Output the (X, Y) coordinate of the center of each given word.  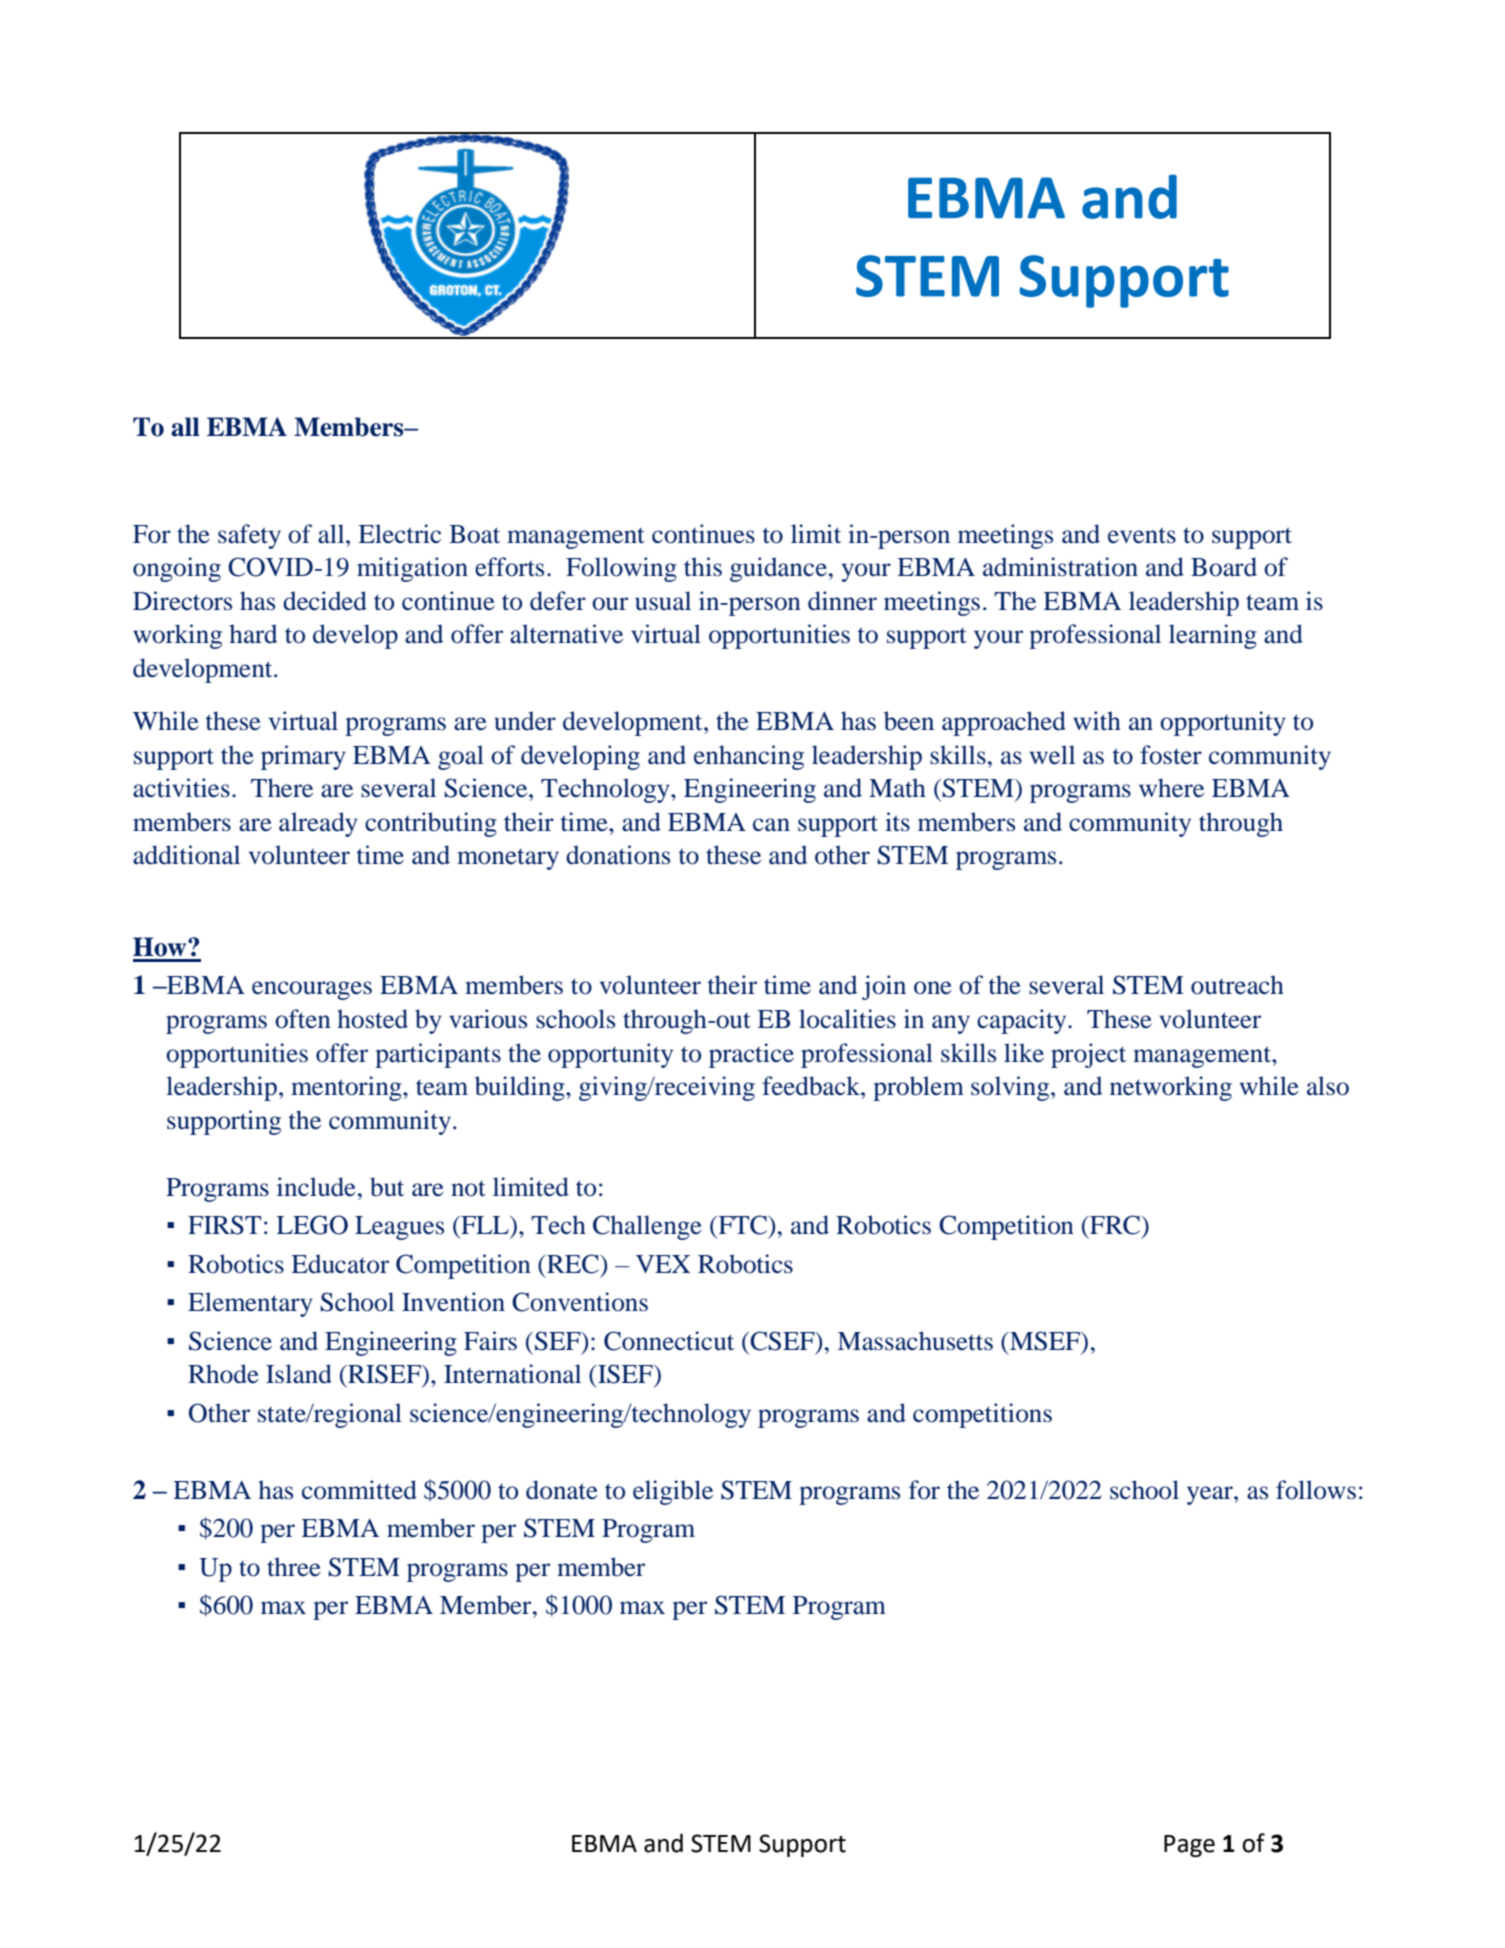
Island (299, 1374)
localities (847, 1019)
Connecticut (669, 1341)
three (294, 1567)
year (1211, 1495)
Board (1224, 567)
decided (325, 601)
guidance (778, 569)
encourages (312, 990)
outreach (1237, 985)
